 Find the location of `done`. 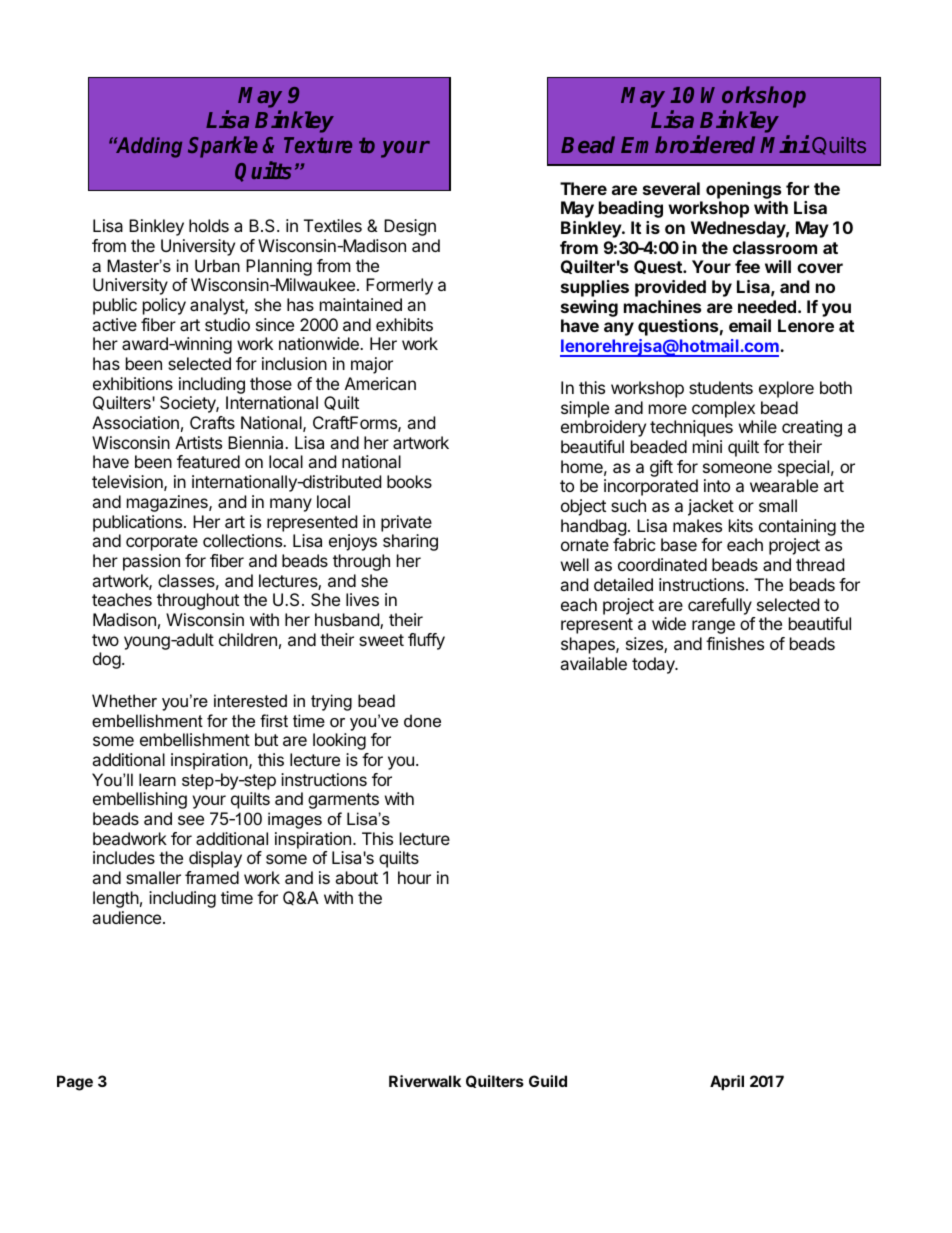

done is located at coordinates (422, 720).
